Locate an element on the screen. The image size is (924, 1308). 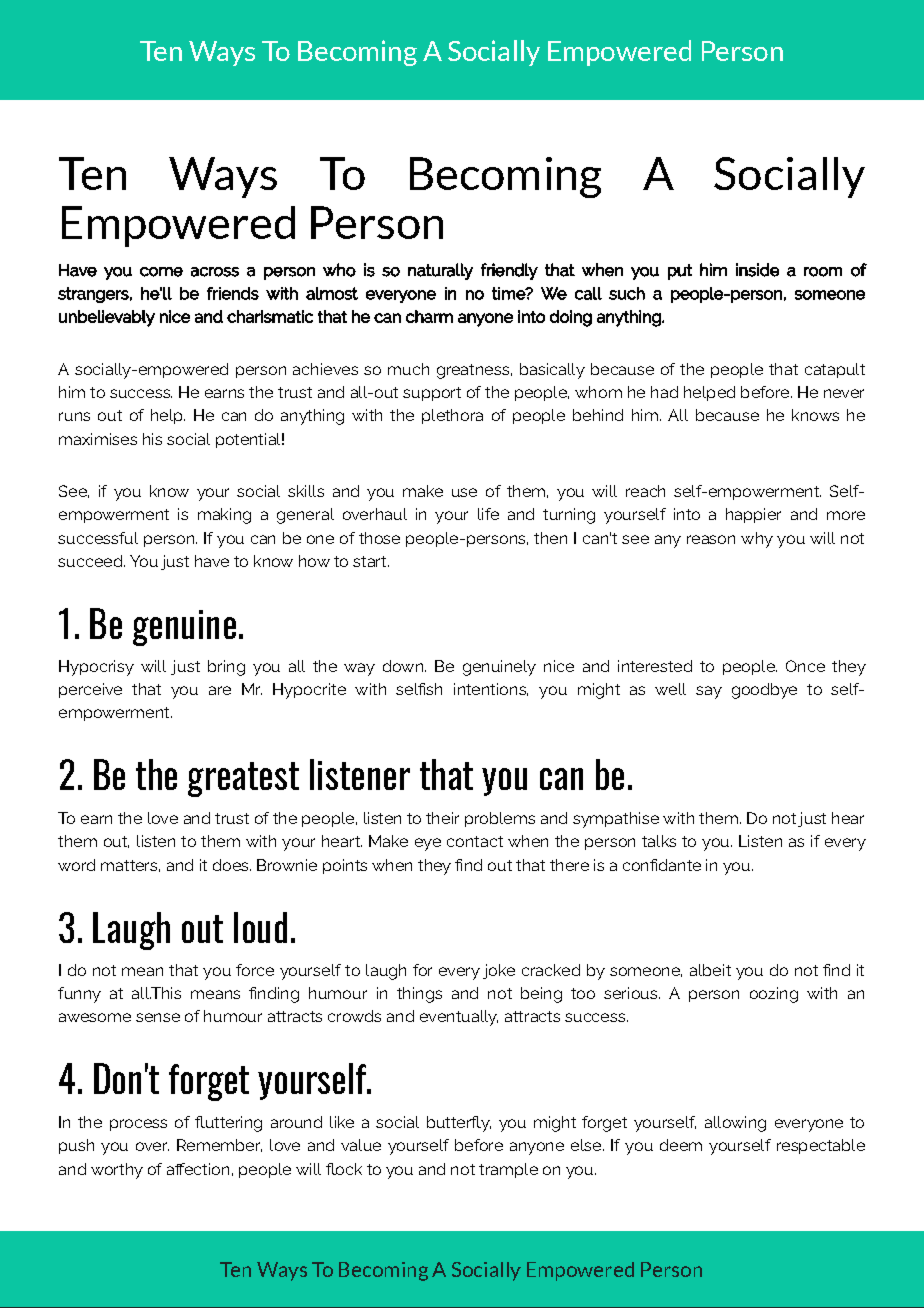
making is located at coordinates (224, 516).
